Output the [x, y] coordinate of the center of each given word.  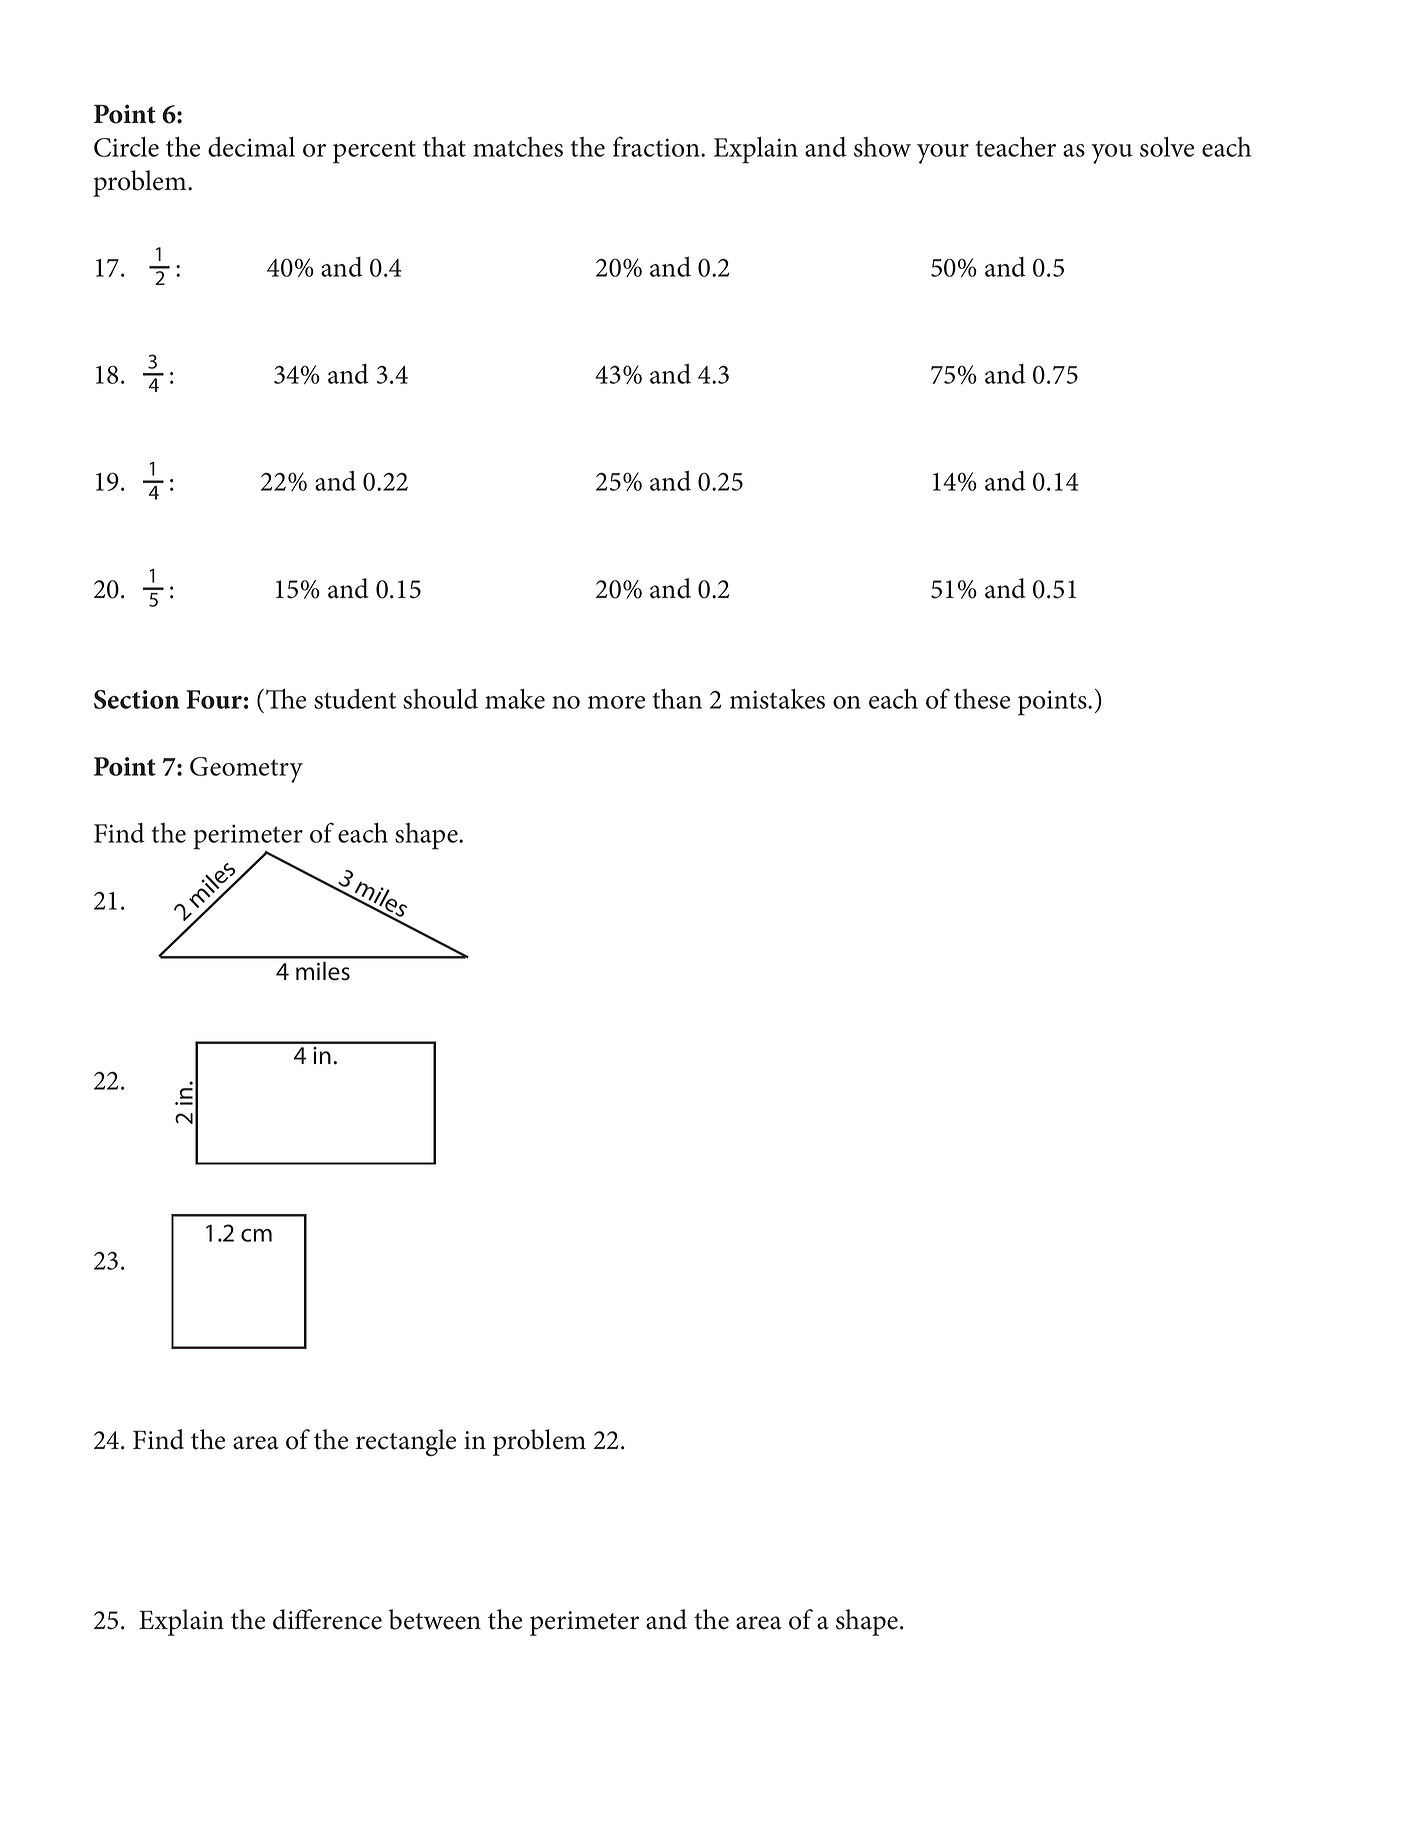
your [943, 154]
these [982, 699]
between [435, 1619]
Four [214, 699]
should [440, 699]
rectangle [406, 1442]
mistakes [777, 699]
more [616, 702]
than [677, 699]
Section [136, 699]
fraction [657, 146]
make [515, 699]
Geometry [246, 770]
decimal [251, 147]
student [355, 699]
